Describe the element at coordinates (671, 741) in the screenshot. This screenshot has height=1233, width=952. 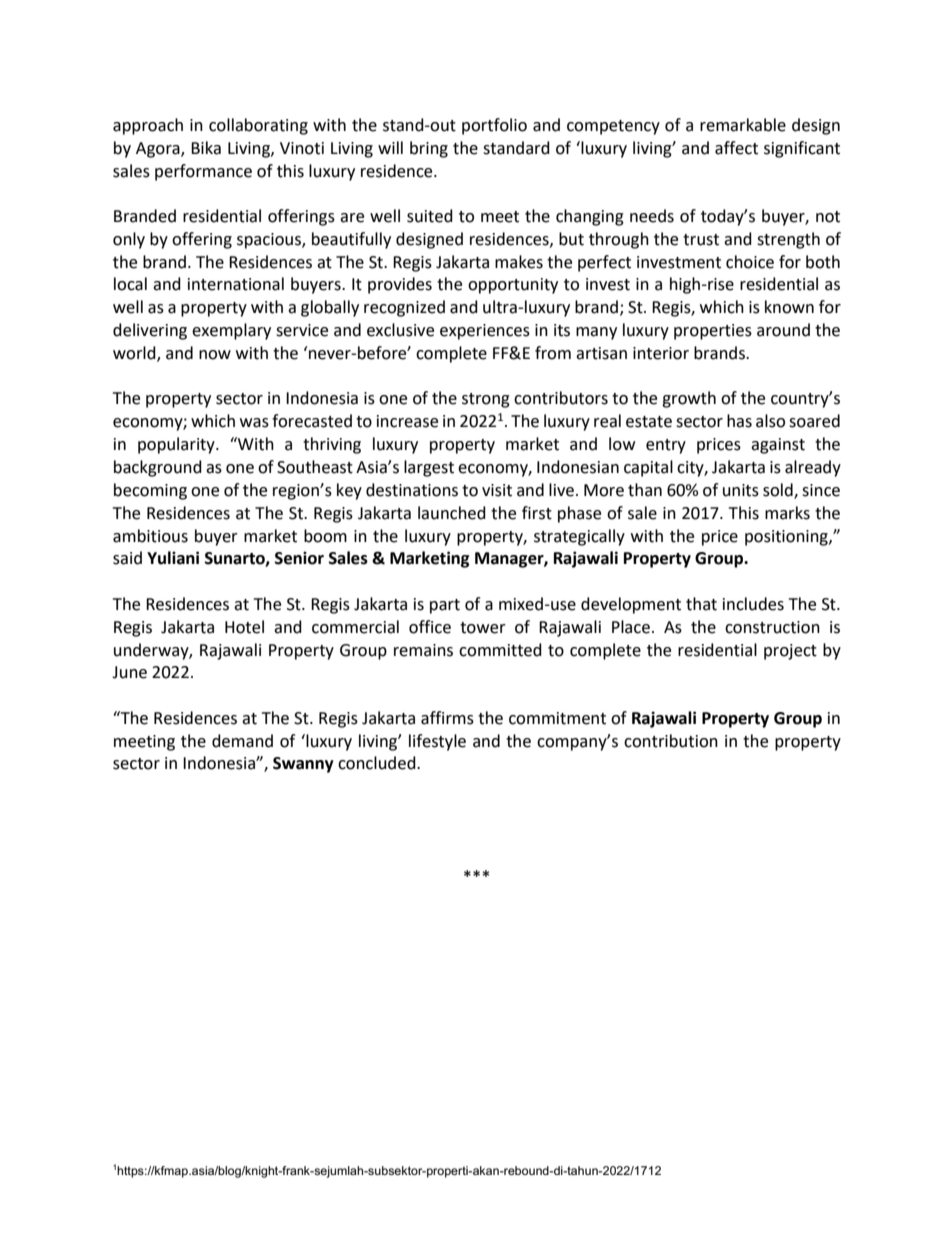
I see `contribution` at that location.
